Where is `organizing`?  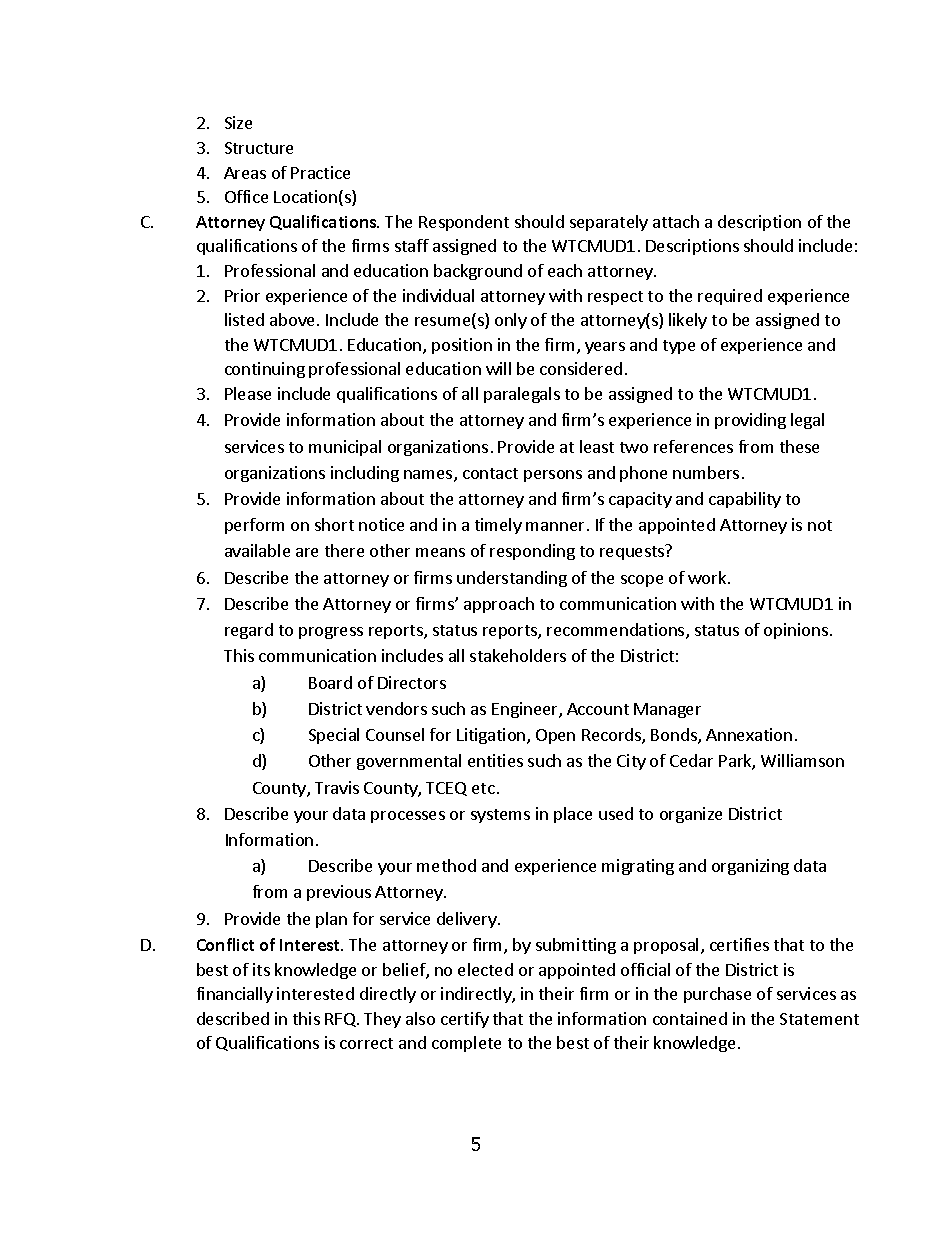
organizing is located at coordinates (750, 867).
